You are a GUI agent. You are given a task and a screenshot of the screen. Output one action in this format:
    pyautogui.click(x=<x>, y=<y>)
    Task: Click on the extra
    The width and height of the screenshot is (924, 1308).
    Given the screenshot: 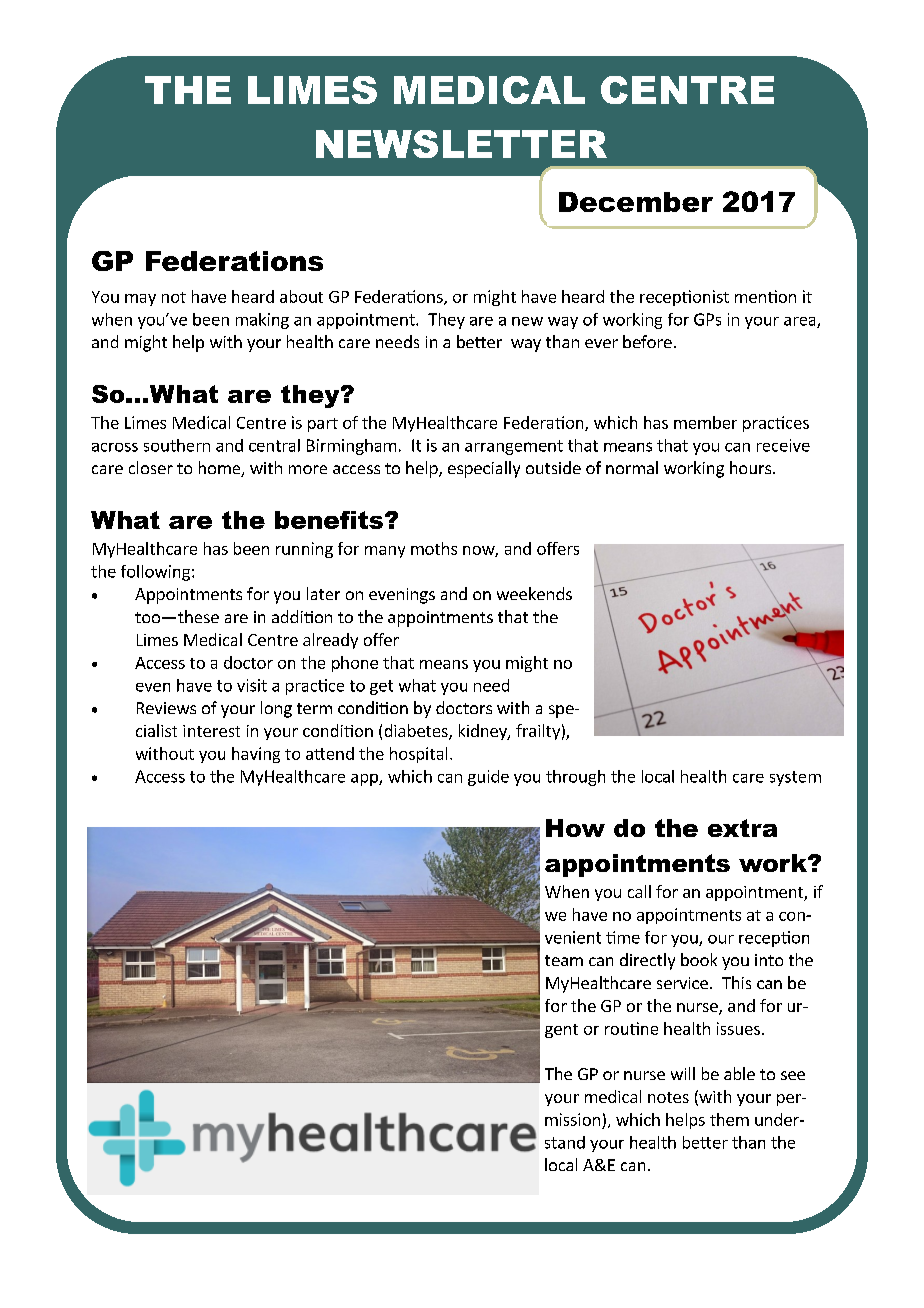 What is the action you would take?
    pyautogui.click(x=742, y=828)
